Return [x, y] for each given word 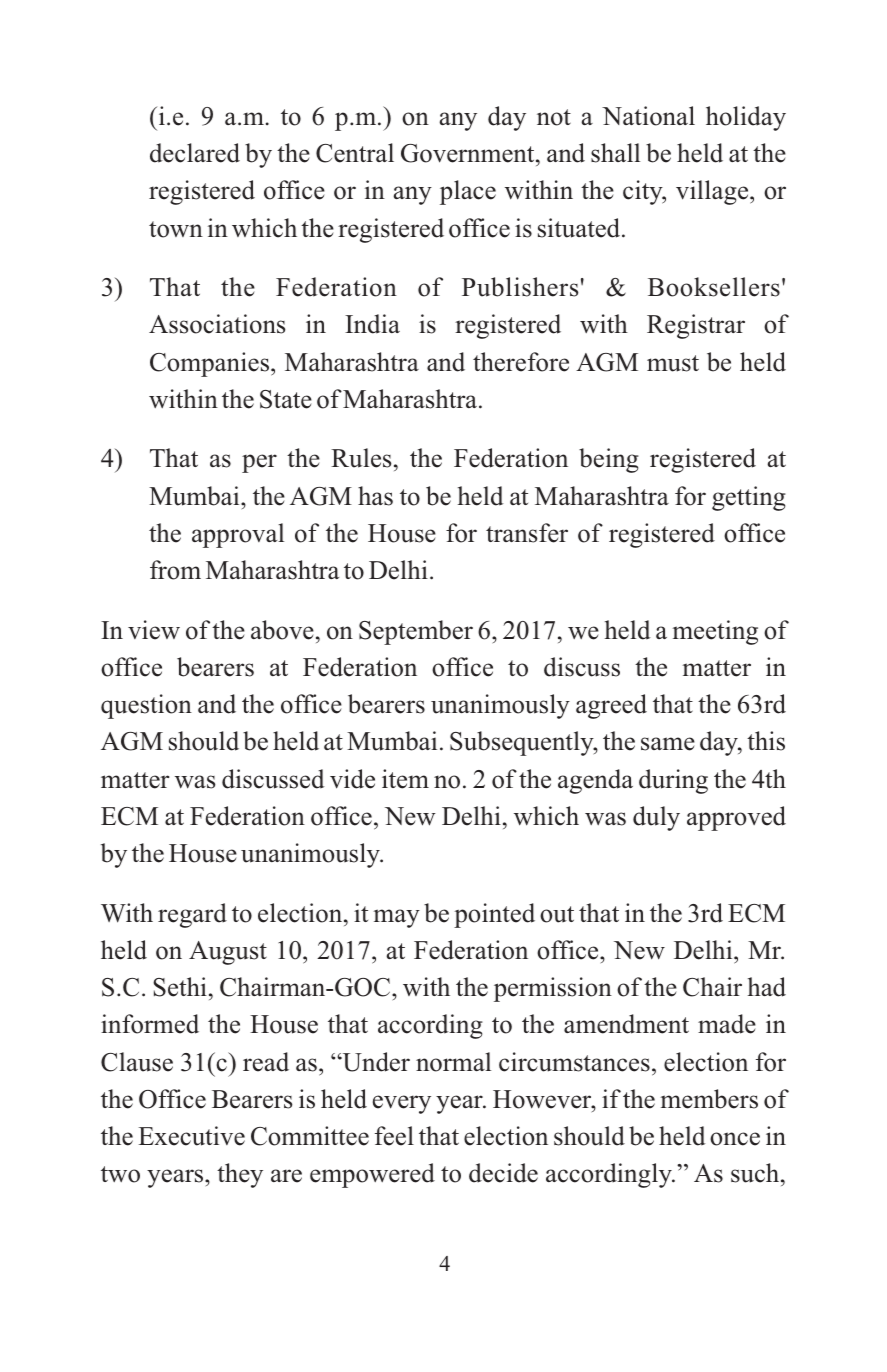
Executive [192, 1136]
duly [656, 818]
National [648, 116]
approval [238, 535]
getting [749, 498]
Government [469, 153]
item [405, 779]
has [375, 496]
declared [195, 153]
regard [192, 915]
